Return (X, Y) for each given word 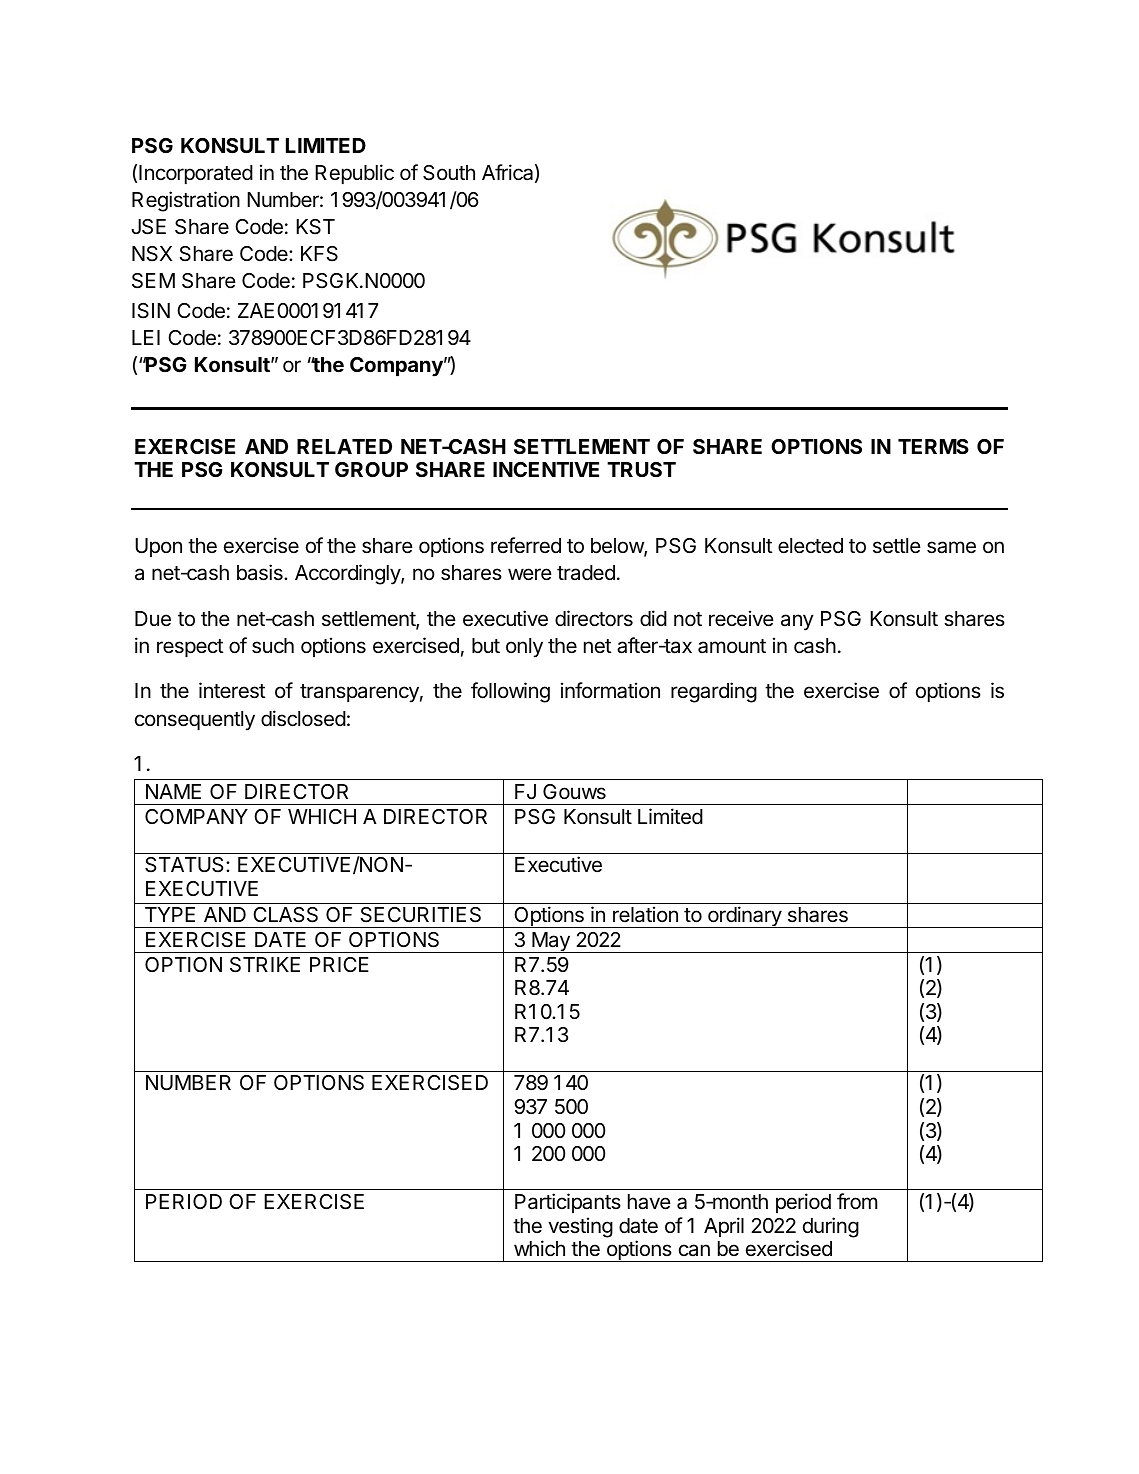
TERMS (933, 446)
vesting (580, 1227)
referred (526, 545)
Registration (186, 201)
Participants (568, 1203)
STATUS (186, 865)
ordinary (744, 917)
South (449, 173)
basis (261, 572)
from (857, 1201)
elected (810, 546)
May (551, 942)
